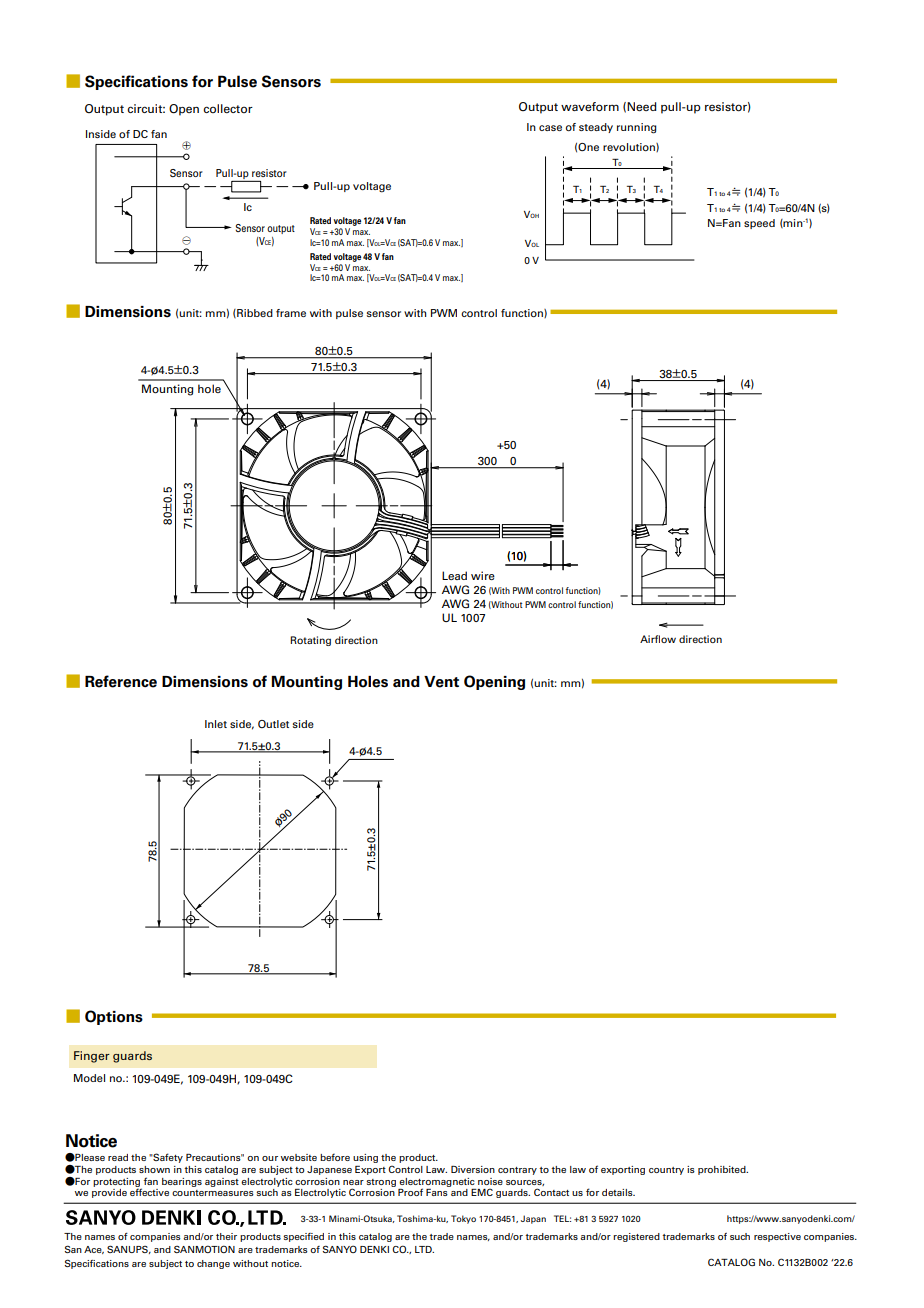 This screenshot has width=924, height=1308. Describe the element at coordinates (636, 1237) in the screenshot. I see `registered` at that location.
